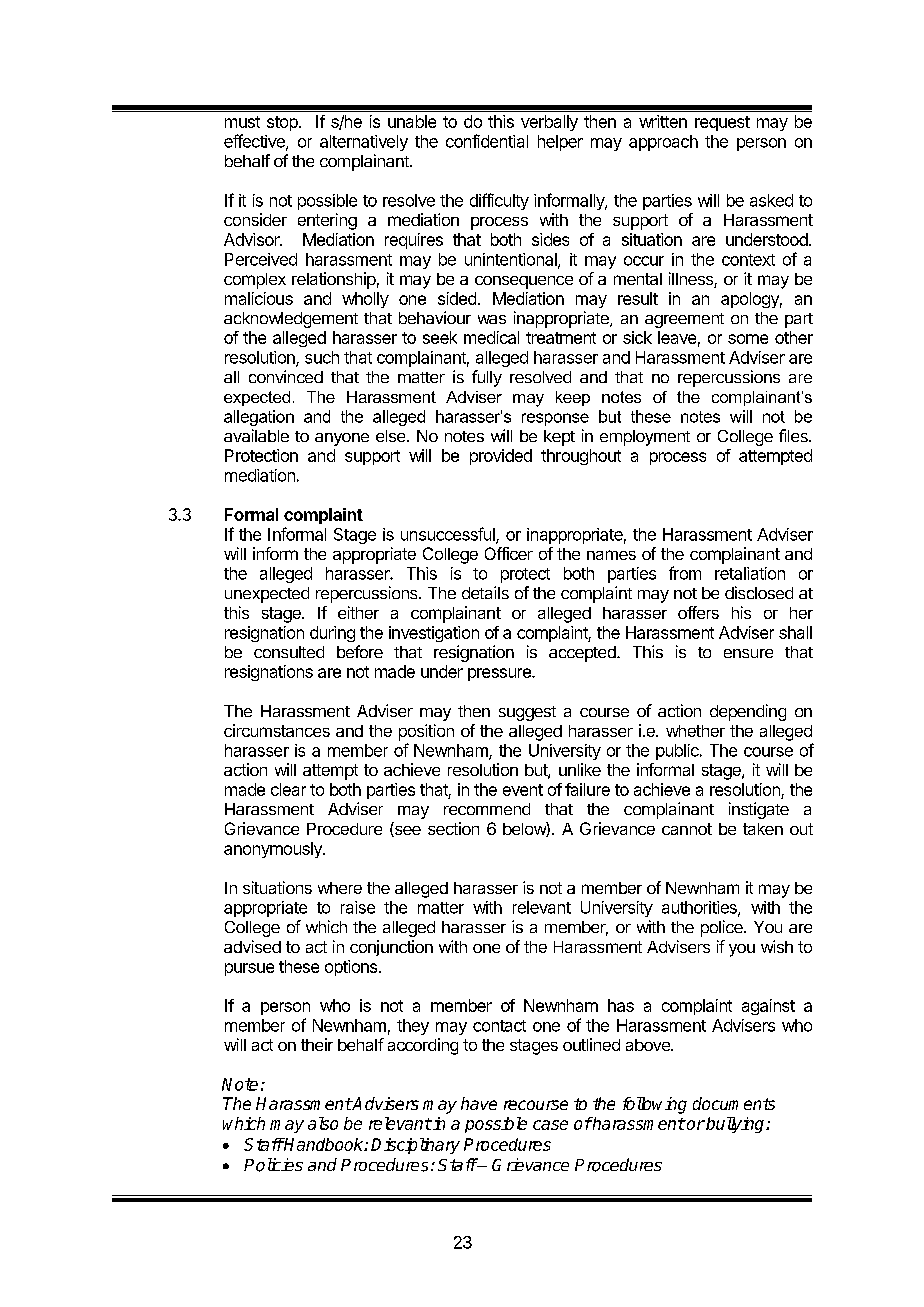 This screenshot has width=924, height=1307. What do you see at coordinates (722, 123) in the screenshot?
I see `request` at bounding box center [722, 123].
